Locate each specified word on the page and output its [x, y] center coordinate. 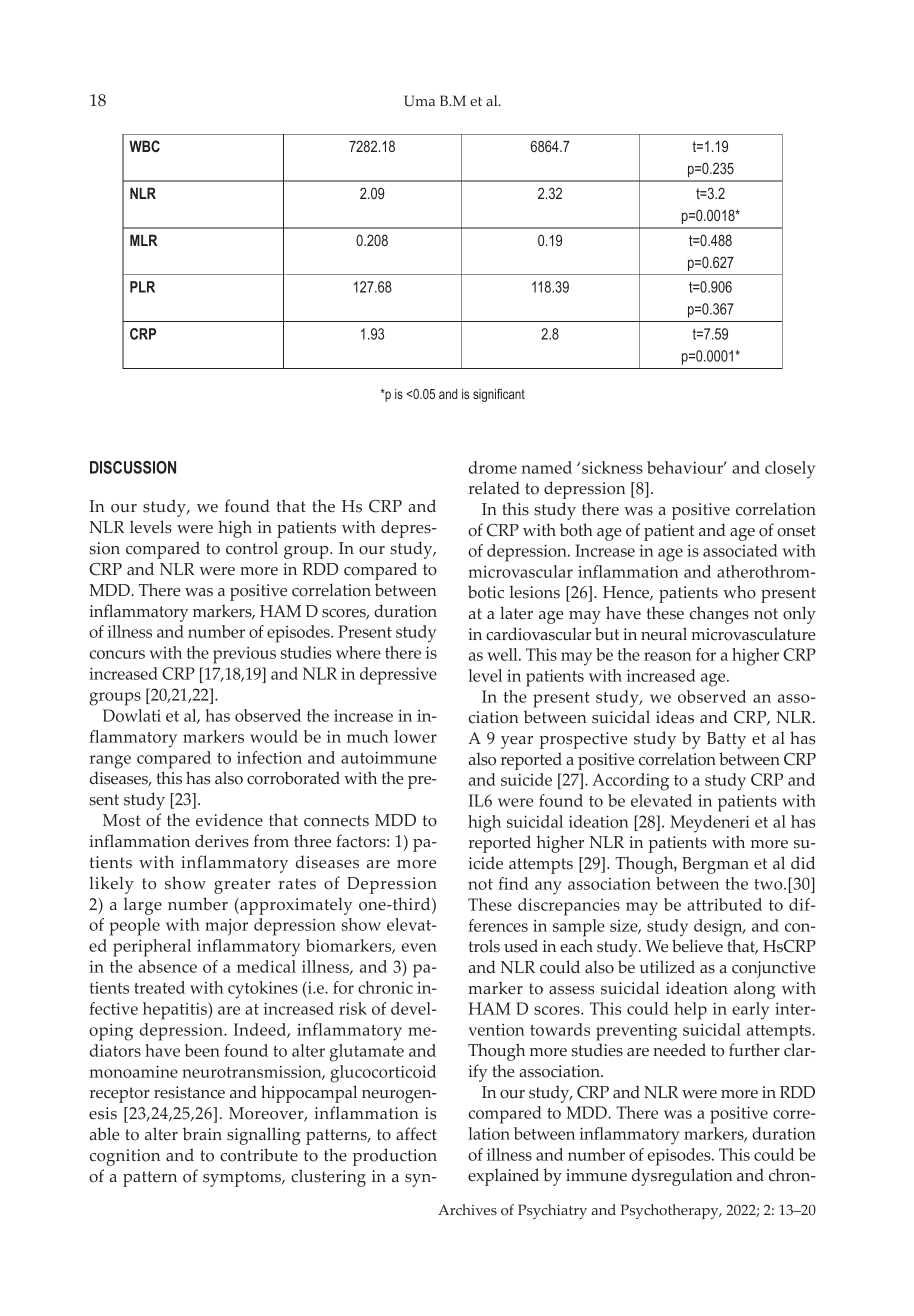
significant [499, 395]
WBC [144, 146]
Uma [419, 101]
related [494, 488]
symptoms [243, 1179]
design [719, 928]
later [516, 613]
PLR [142, 287]
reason [668, 656]
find [513, 883]
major [226, 927]
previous [244, 655]
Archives [467, 1210]
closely [790, 470]
